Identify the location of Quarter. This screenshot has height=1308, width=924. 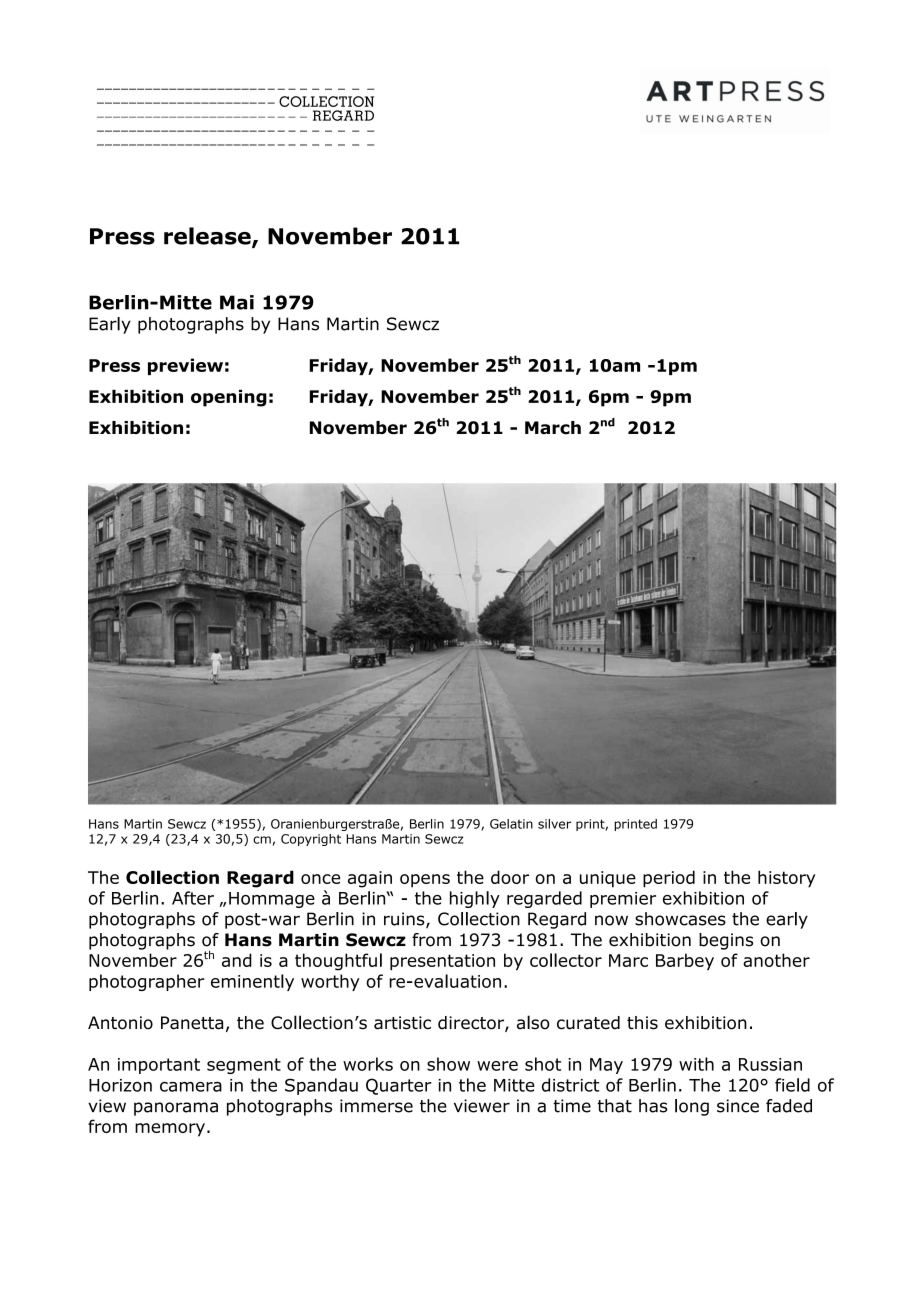
(399, 1086).
